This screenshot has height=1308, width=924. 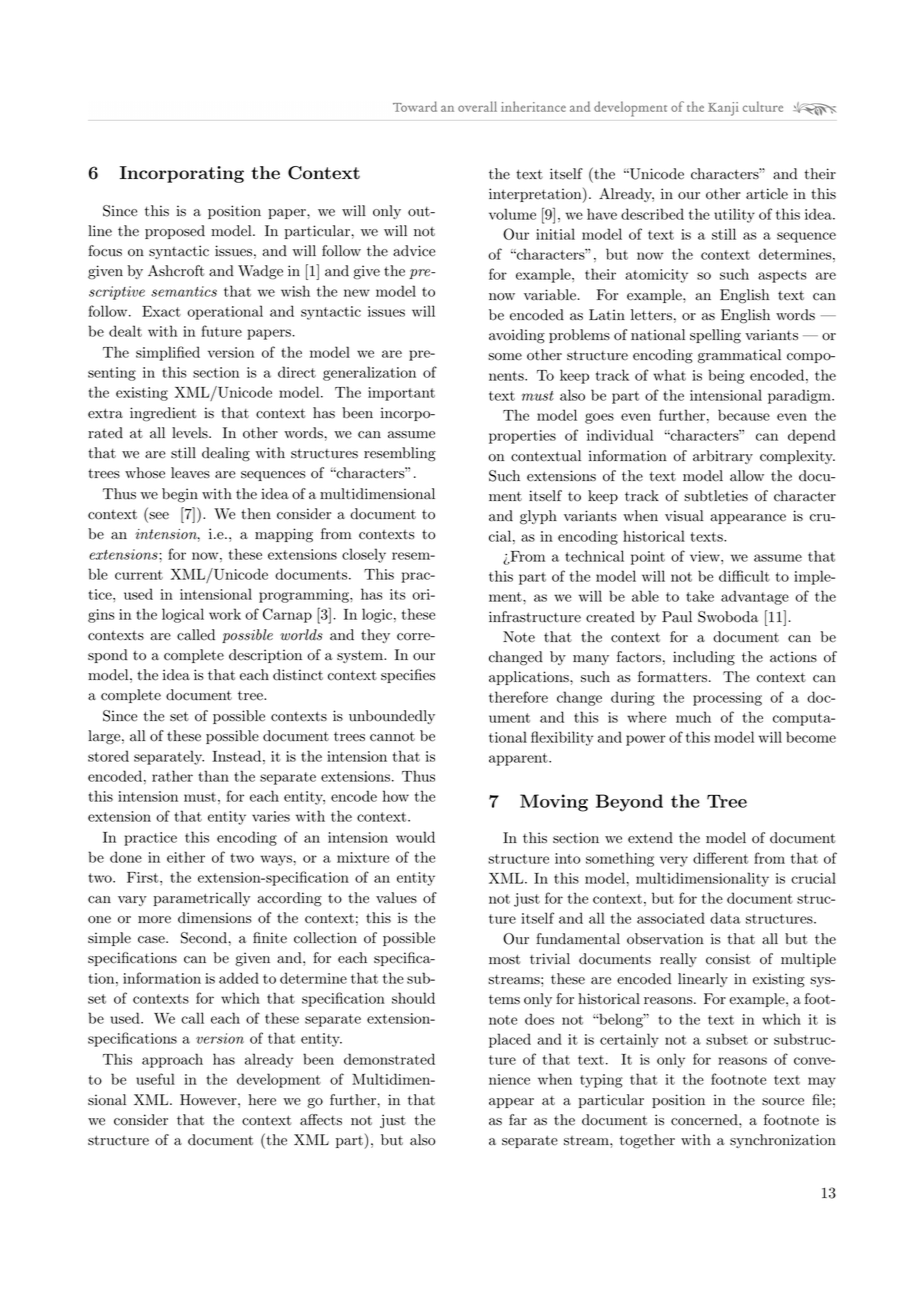 I want to click on specifies, so click(x=408, y=676).
